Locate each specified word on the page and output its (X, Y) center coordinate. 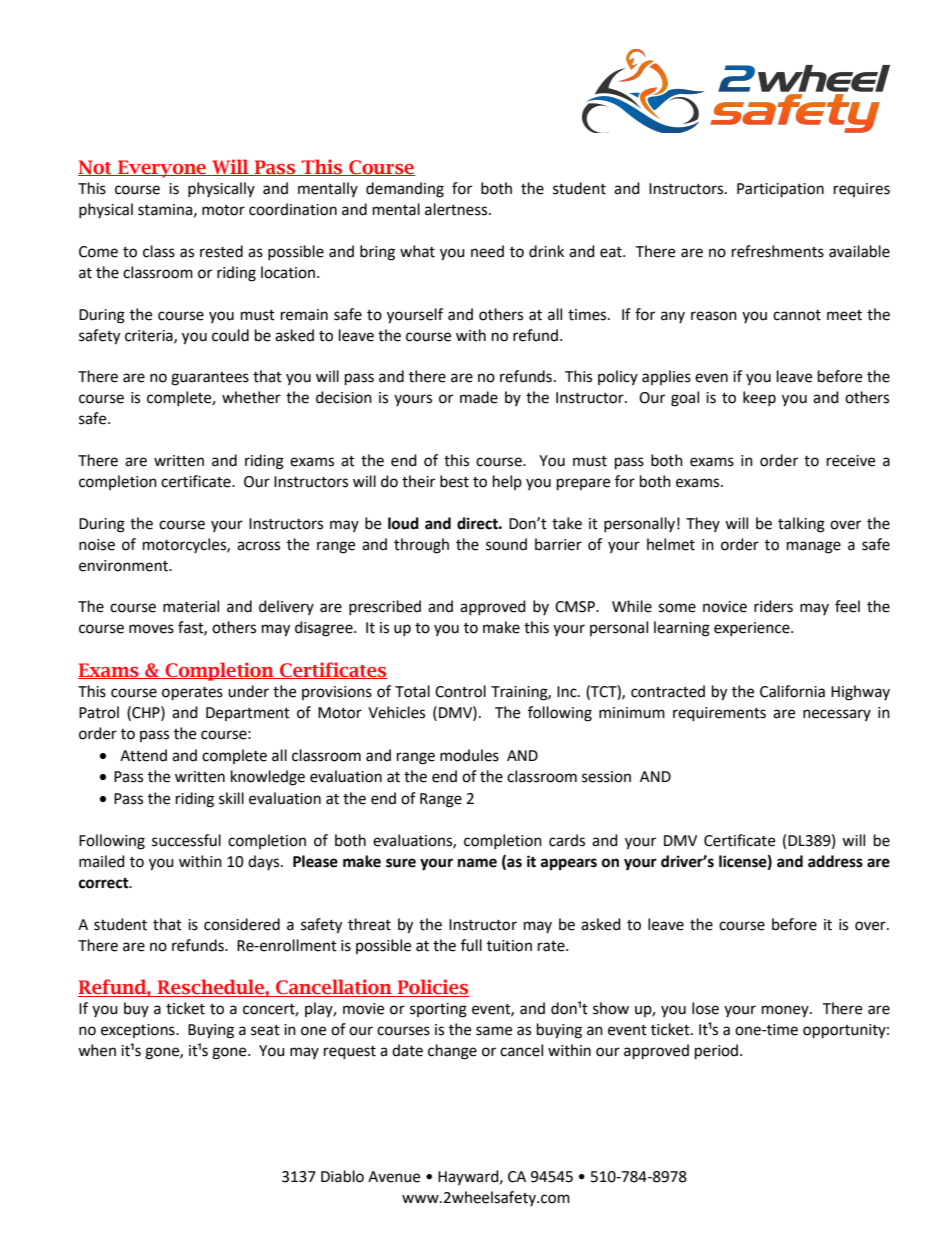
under (248, 691)
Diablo (342, 1176)
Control (460, 691)
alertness (457, 209)
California (792, 691)
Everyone (162, 169)
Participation (780, 190)
